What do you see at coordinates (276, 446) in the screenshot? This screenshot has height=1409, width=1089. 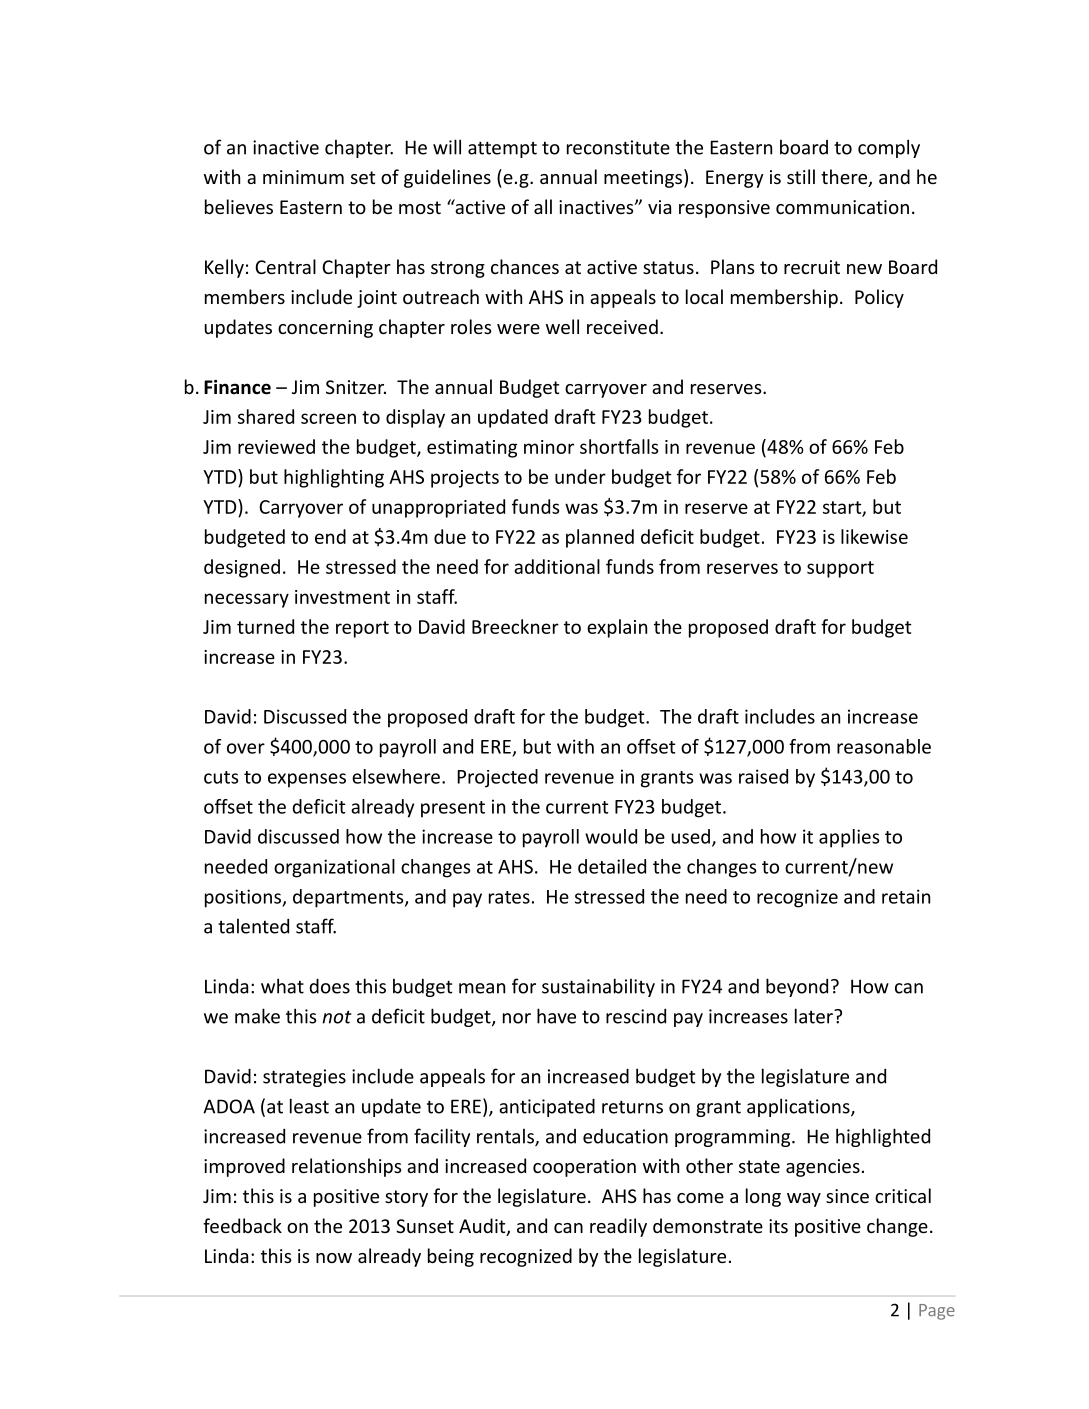 I see `reviewed` at bounding box center [276, 446].
